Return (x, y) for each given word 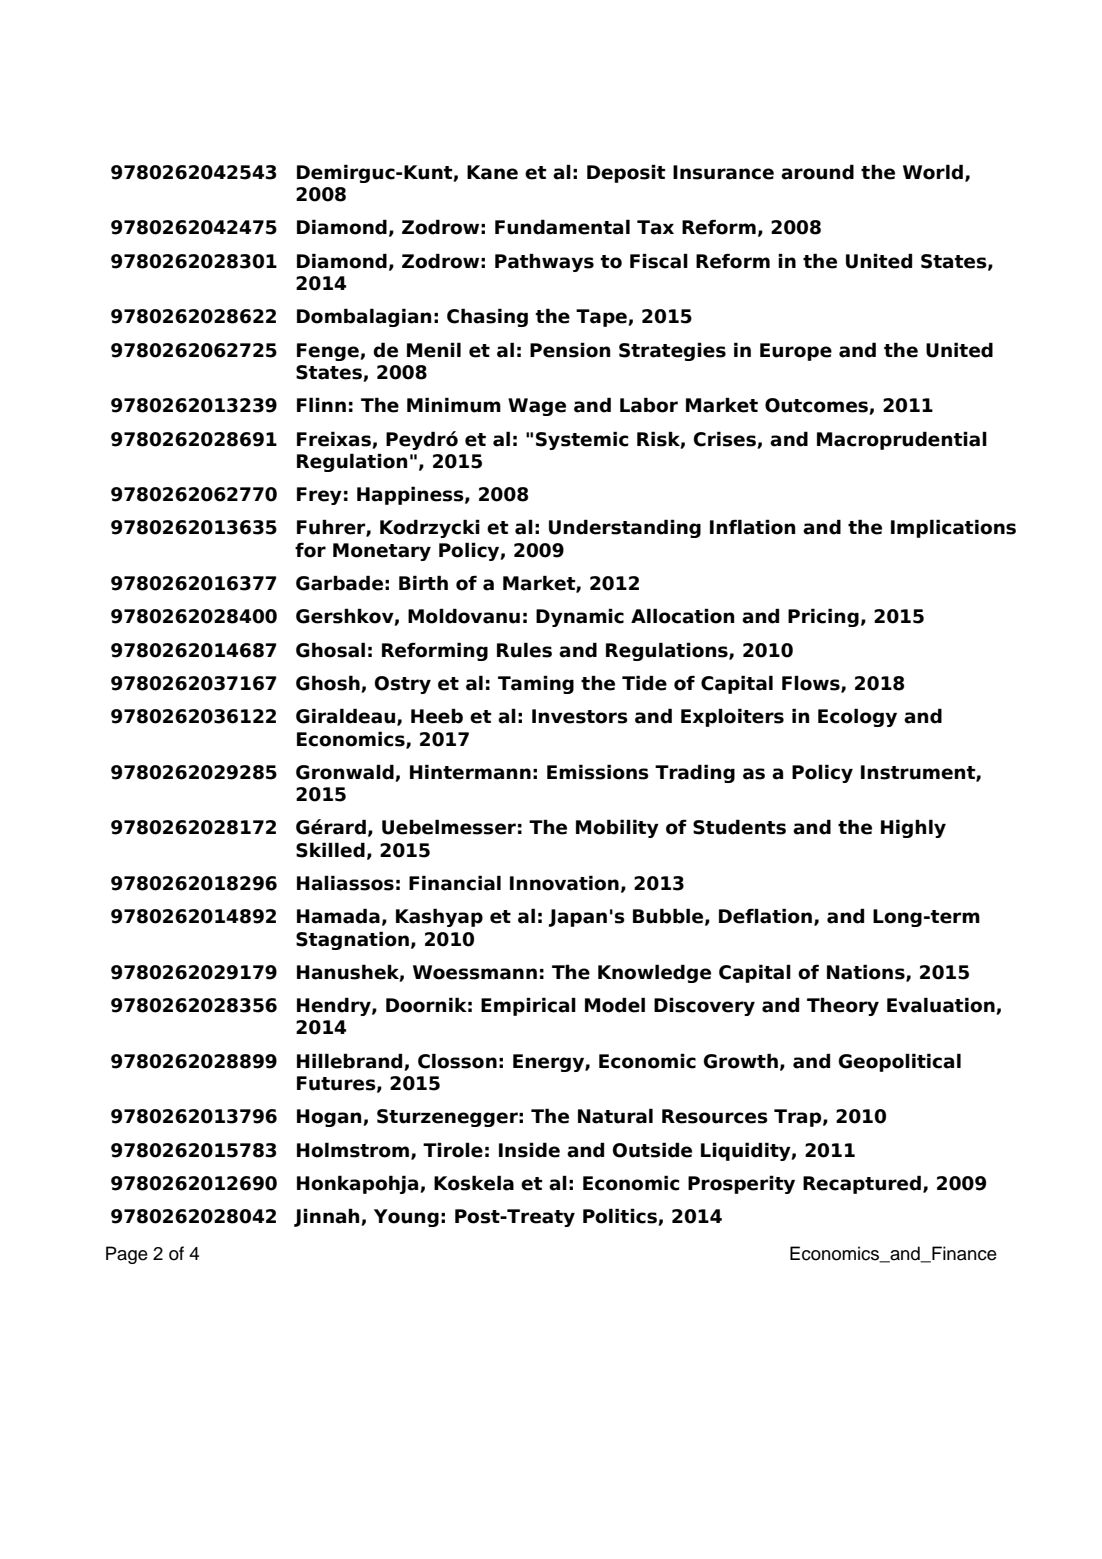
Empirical (528, 1006)
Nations (867, 973)
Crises (725, 439)
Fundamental (562, 227)
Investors (580, 716)
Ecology (857, 717)
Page (127, 1255)
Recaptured (862, 1184)
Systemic (582, 440)
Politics (621, 1217)
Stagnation (352, 940)
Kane (492, 172)
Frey (319, 496)
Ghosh (329, 684)
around (817, 172)
